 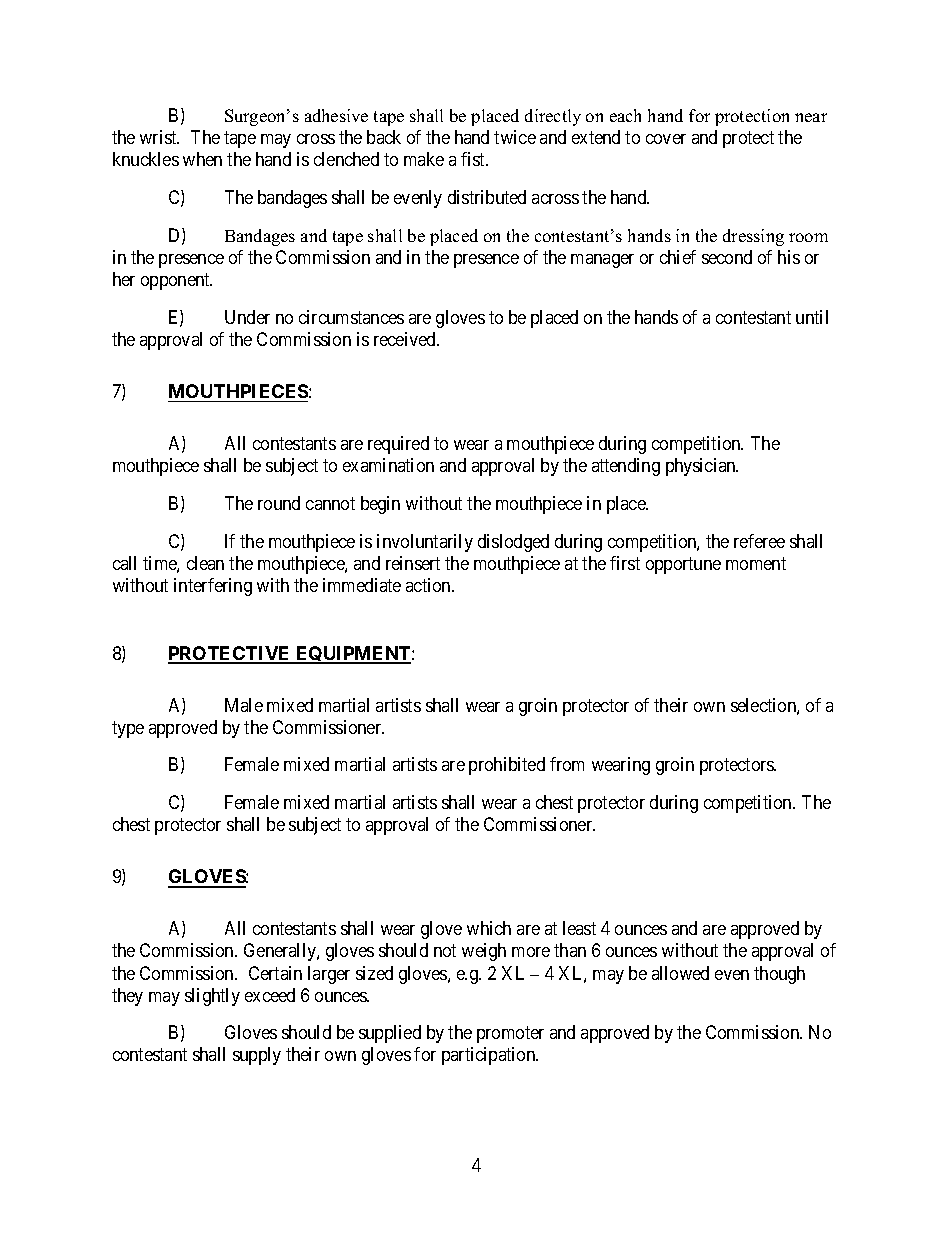 I want to click on action, so click(x=429, y=585).
